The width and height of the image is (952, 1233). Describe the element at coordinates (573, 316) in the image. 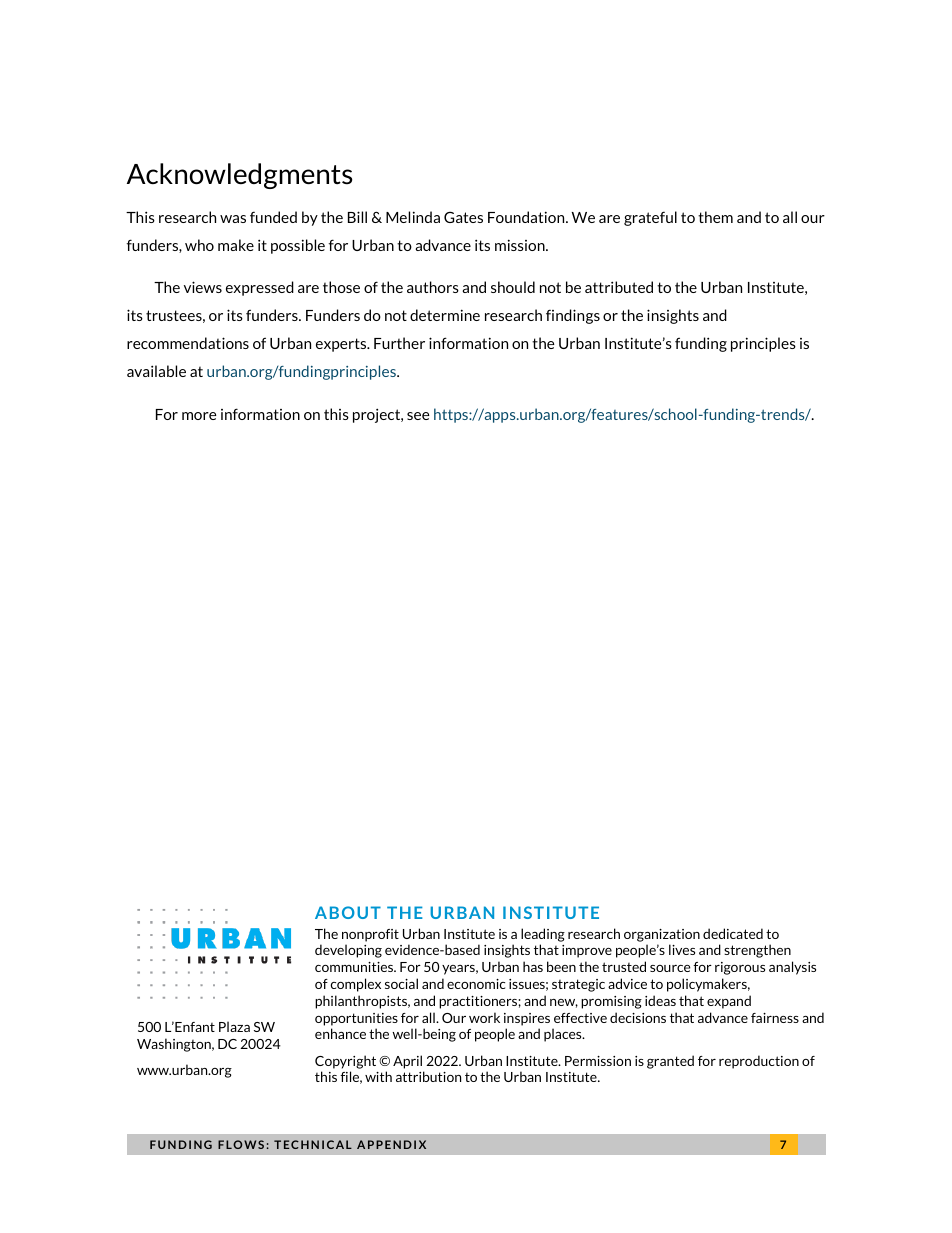

I see `findings` at that location.
